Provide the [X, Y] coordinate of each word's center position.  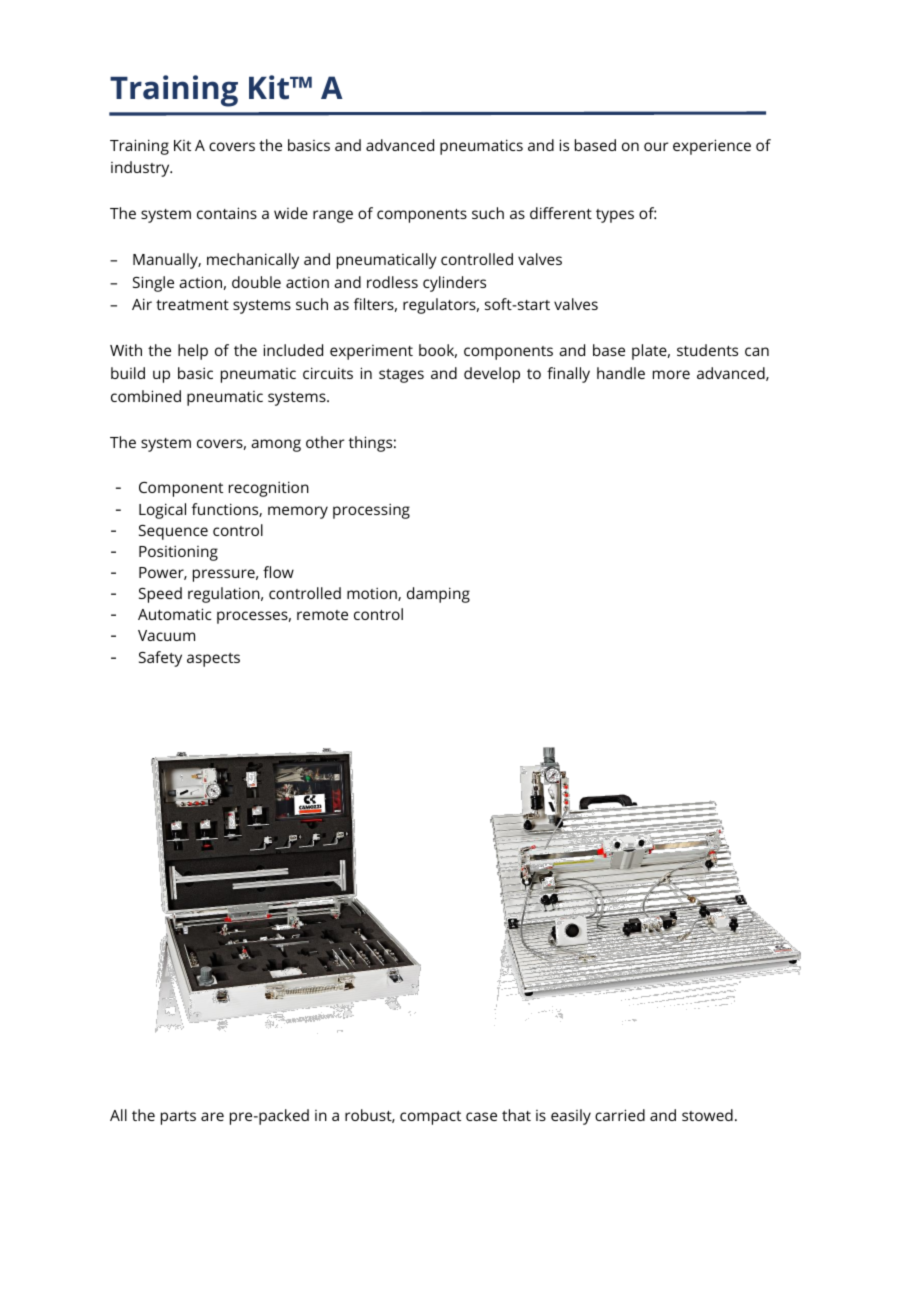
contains [227, 213]
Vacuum [166, 635]
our [656, 146]
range [333, 216]
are [212, 1116]
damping [438, 595]
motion [373, 594]
